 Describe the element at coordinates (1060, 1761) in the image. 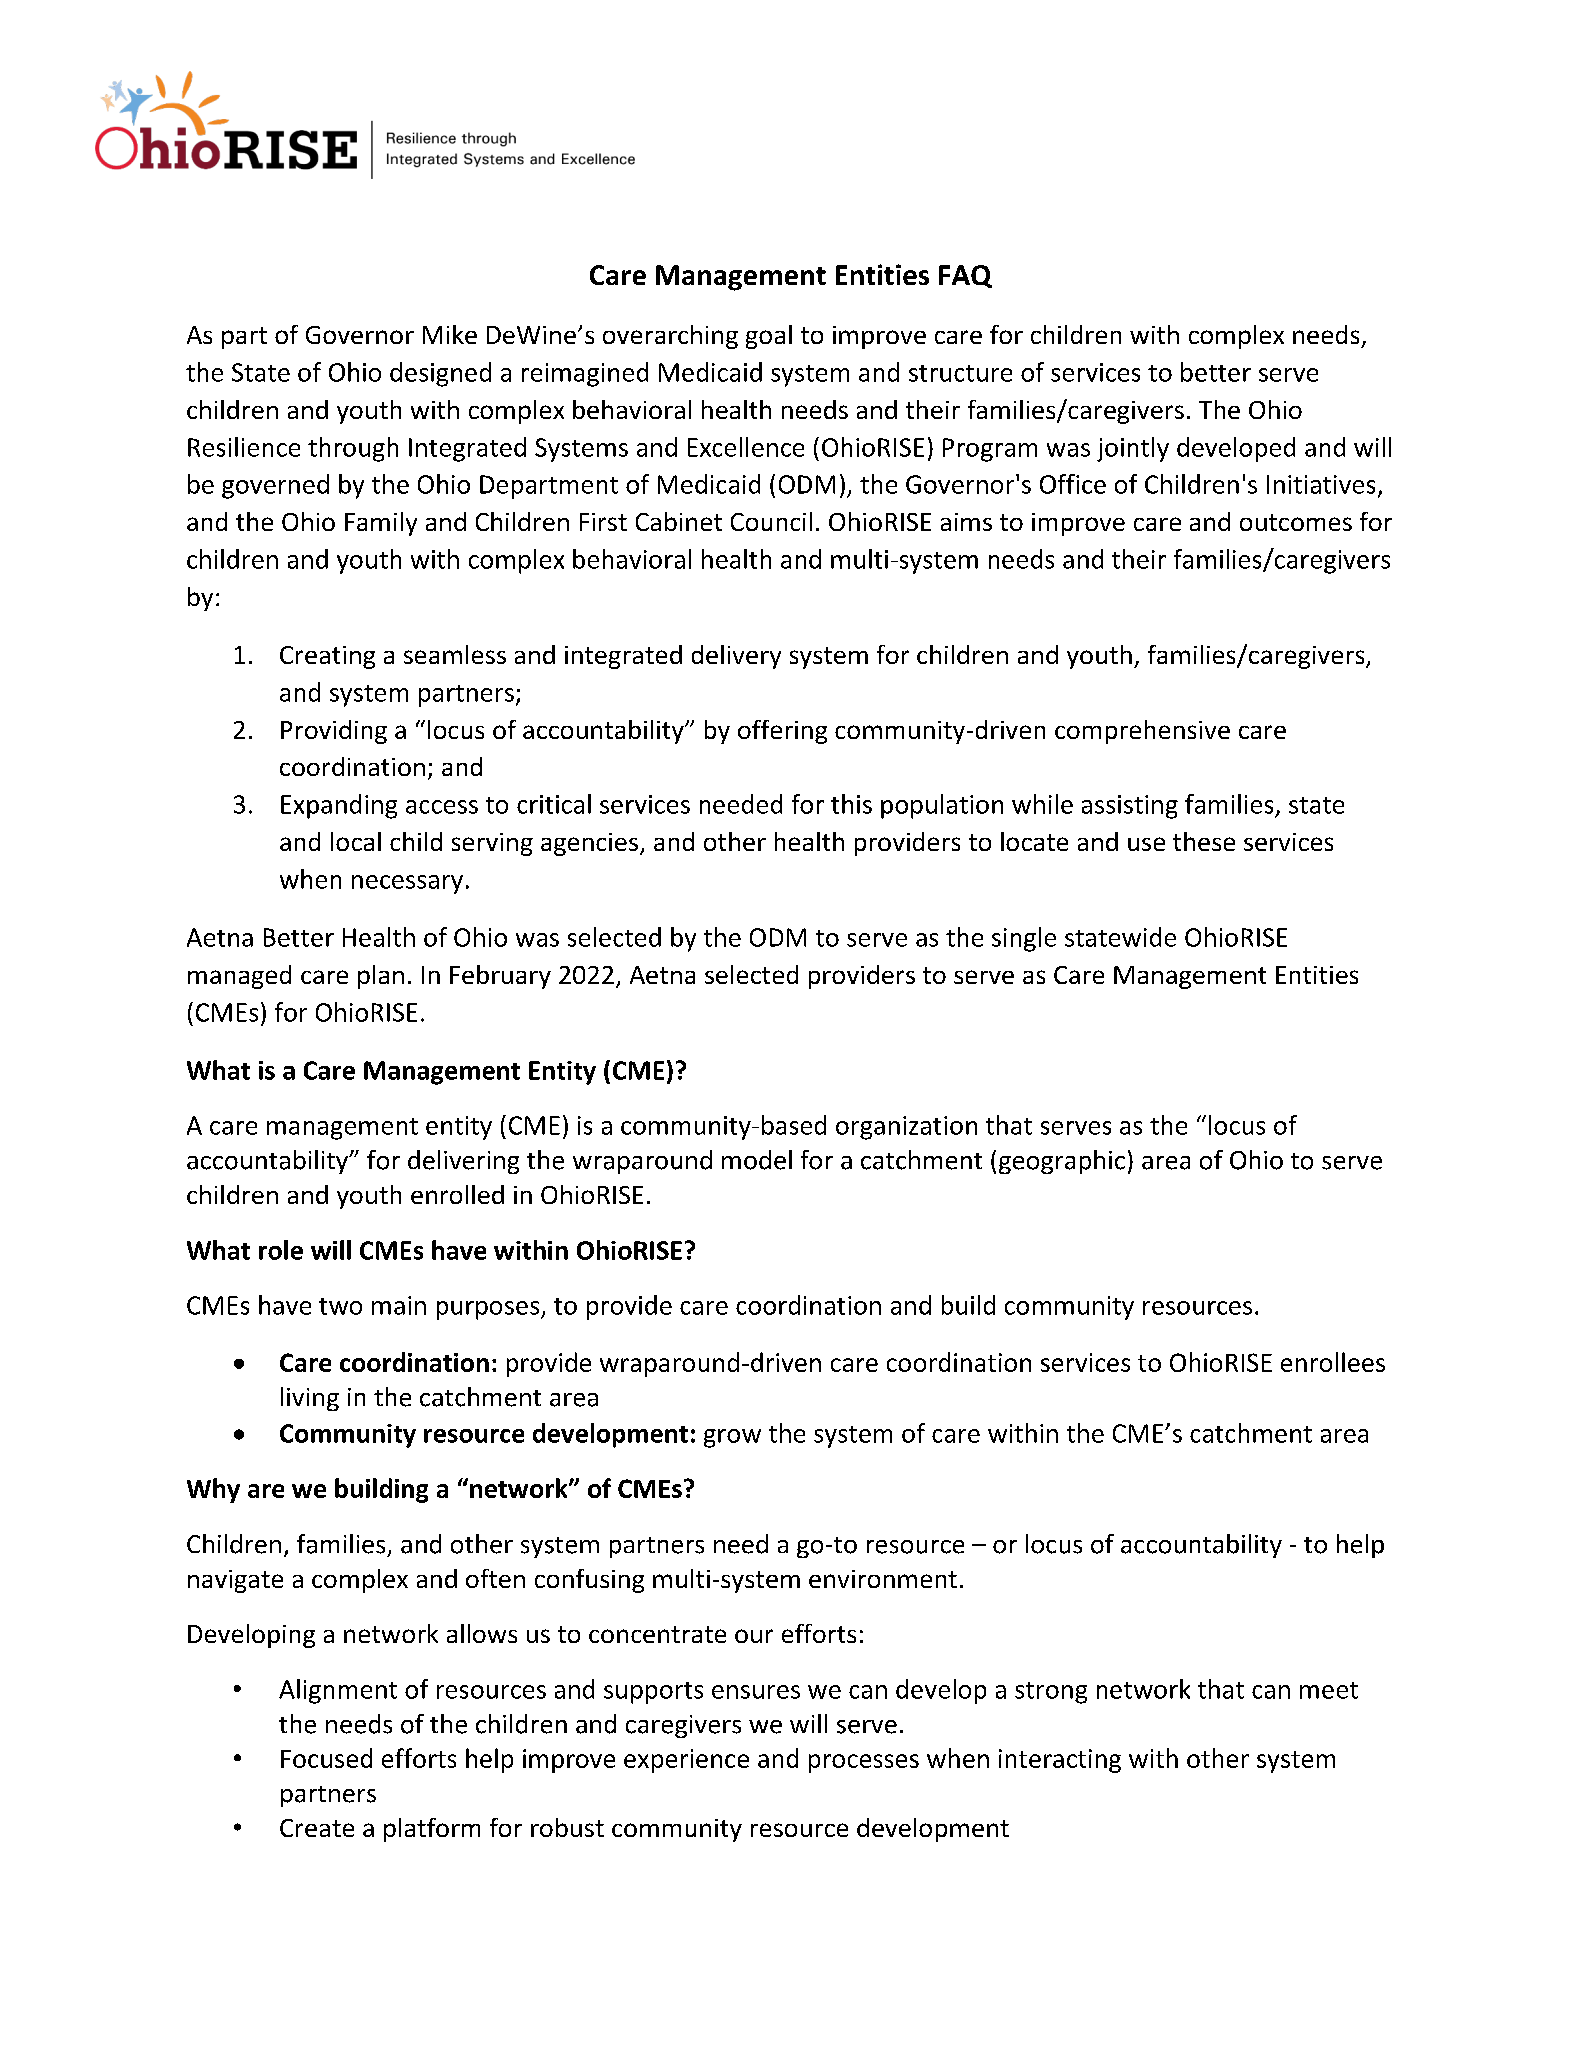

I see `interacting` at that location.
